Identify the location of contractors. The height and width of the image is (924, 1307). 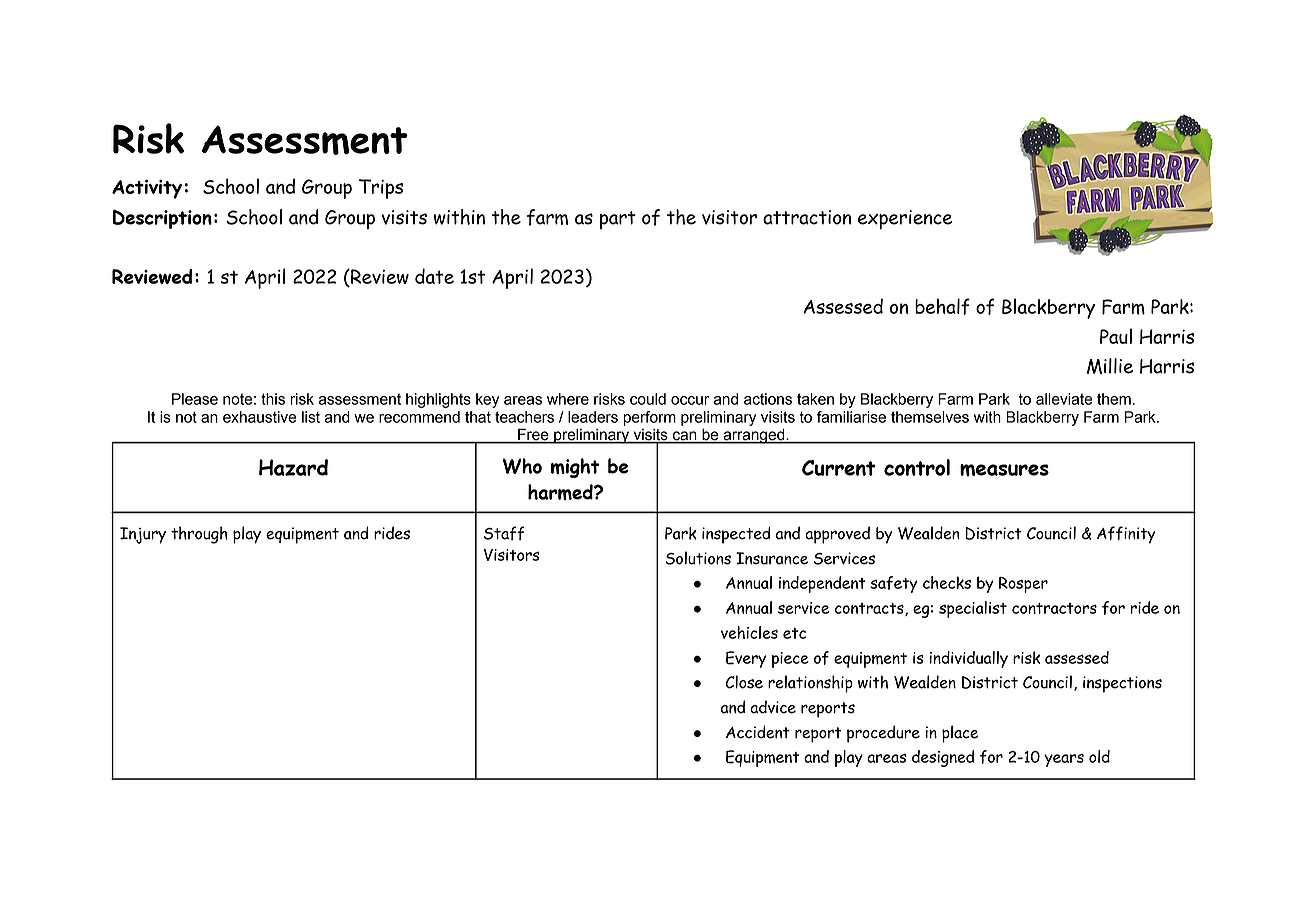
(1054, 608).
